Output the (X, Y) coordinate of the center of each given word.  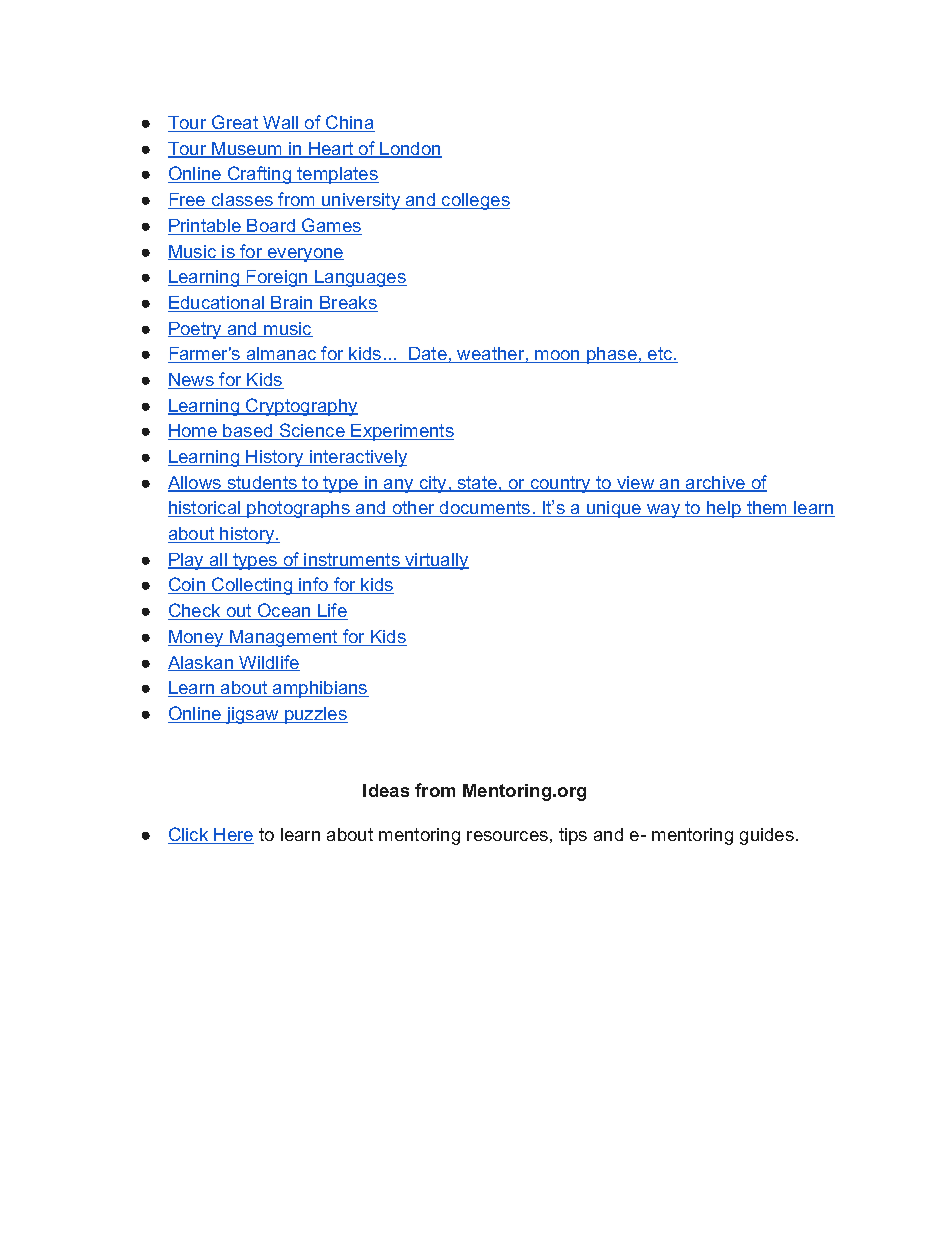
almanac (281, 355)
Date (428, 355)
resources (507, 836)
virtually (436, 561)
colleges (475, 201)
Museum (247, 150)
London (410, 150)
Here (233, 836)
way (664, 511)
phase (612, 355)
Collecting (252, 586)
